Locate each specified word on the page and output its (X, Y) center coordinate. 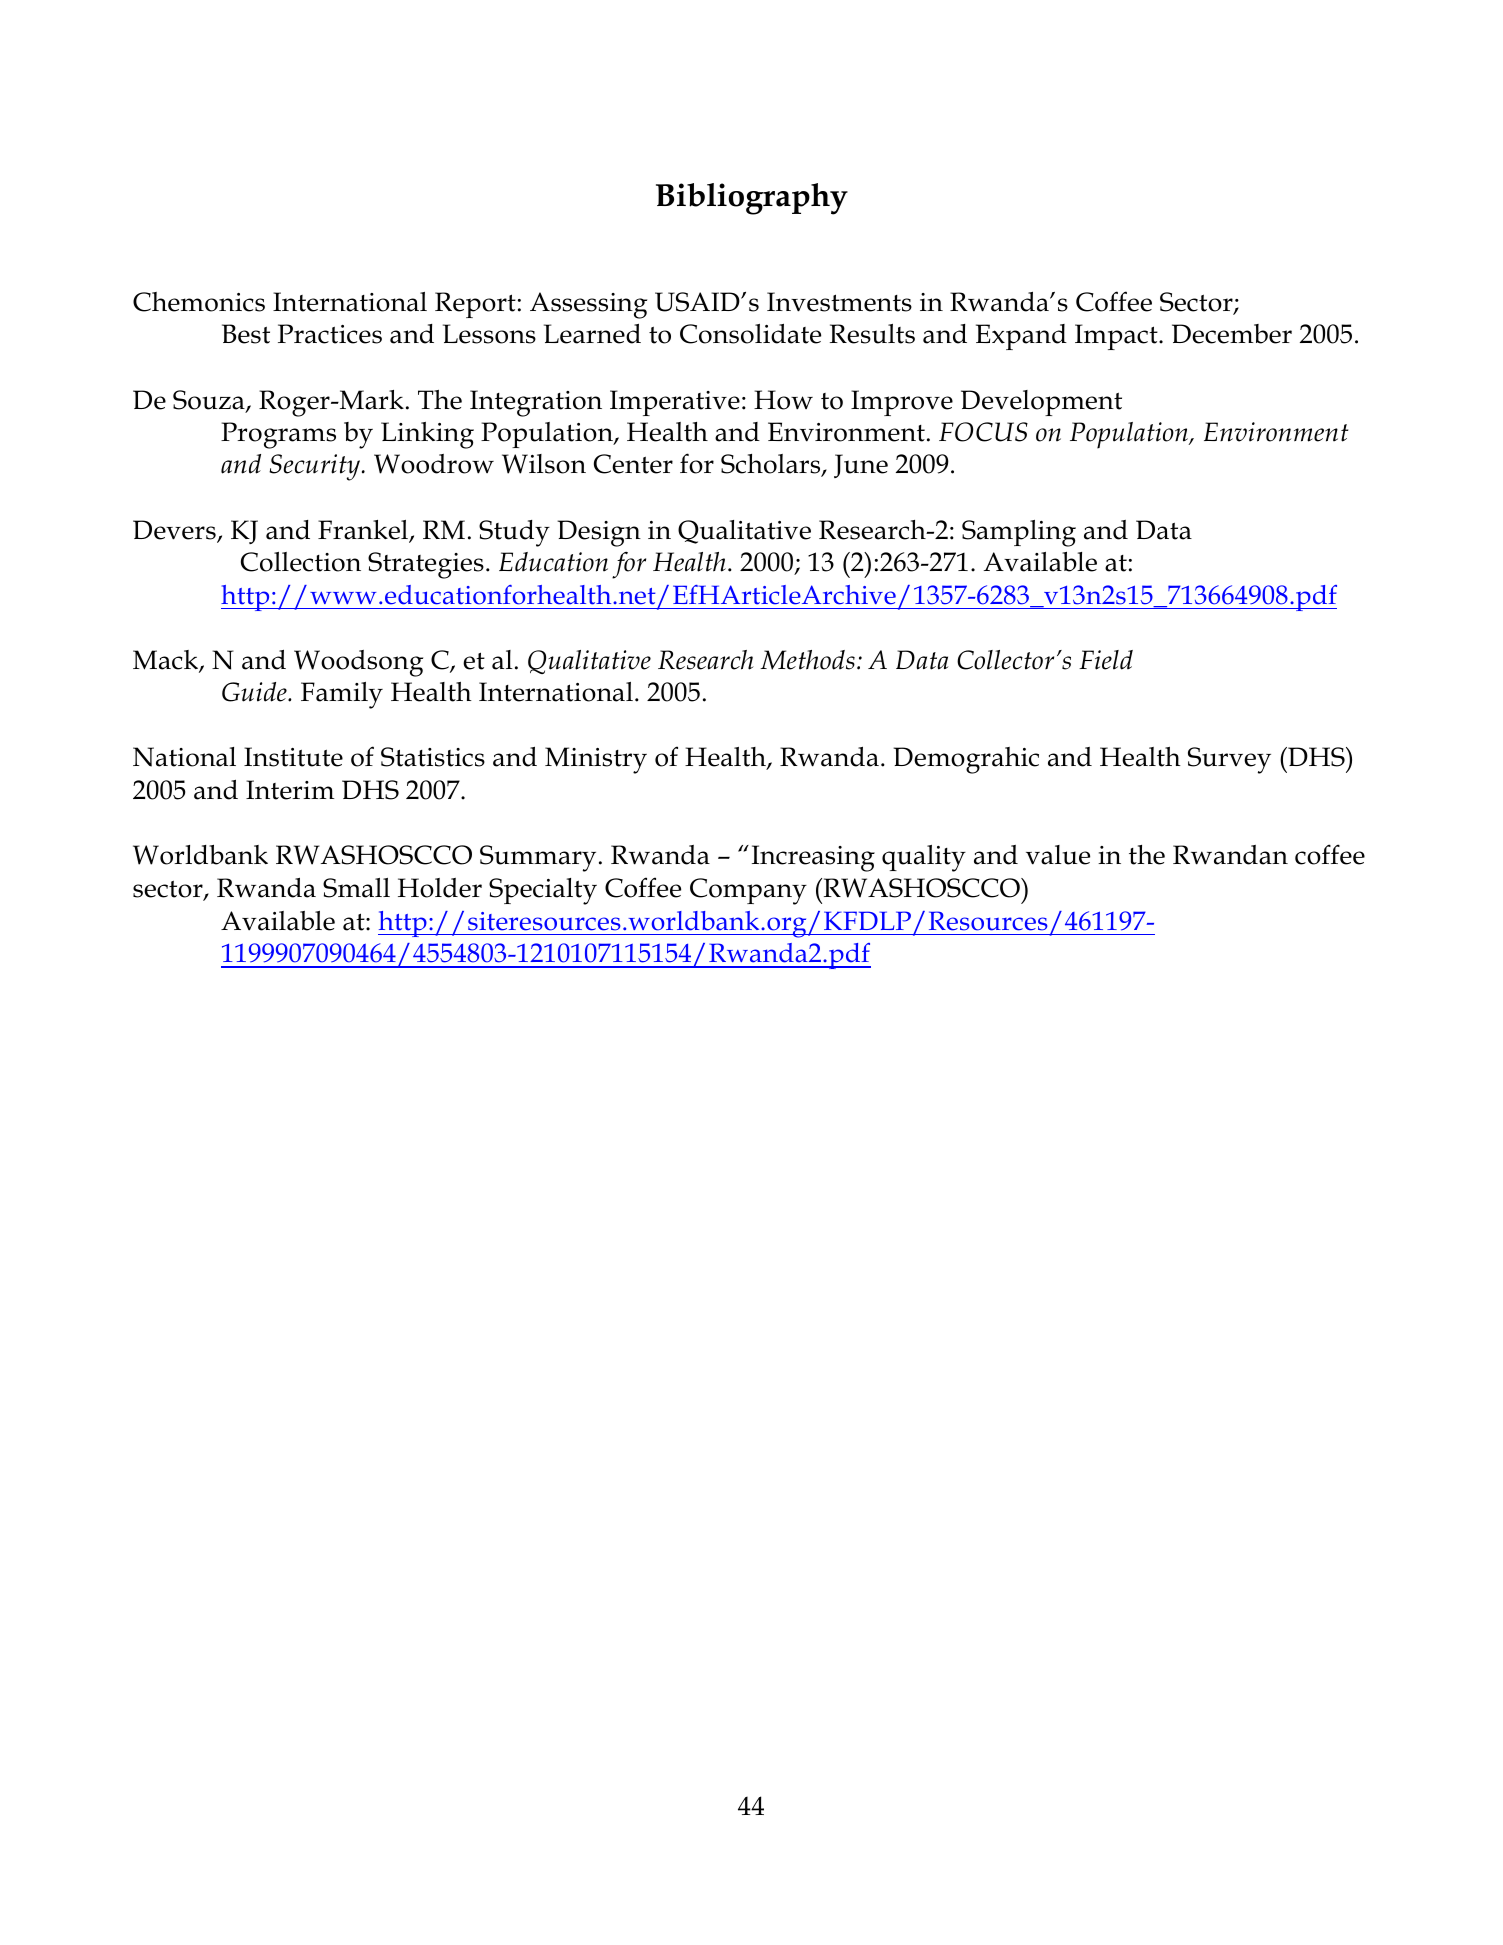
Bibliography (752, 199)
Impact (1117, 337)
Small (356, 888)
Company (748, 891)
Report (475, 305)
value (1058, 855)
